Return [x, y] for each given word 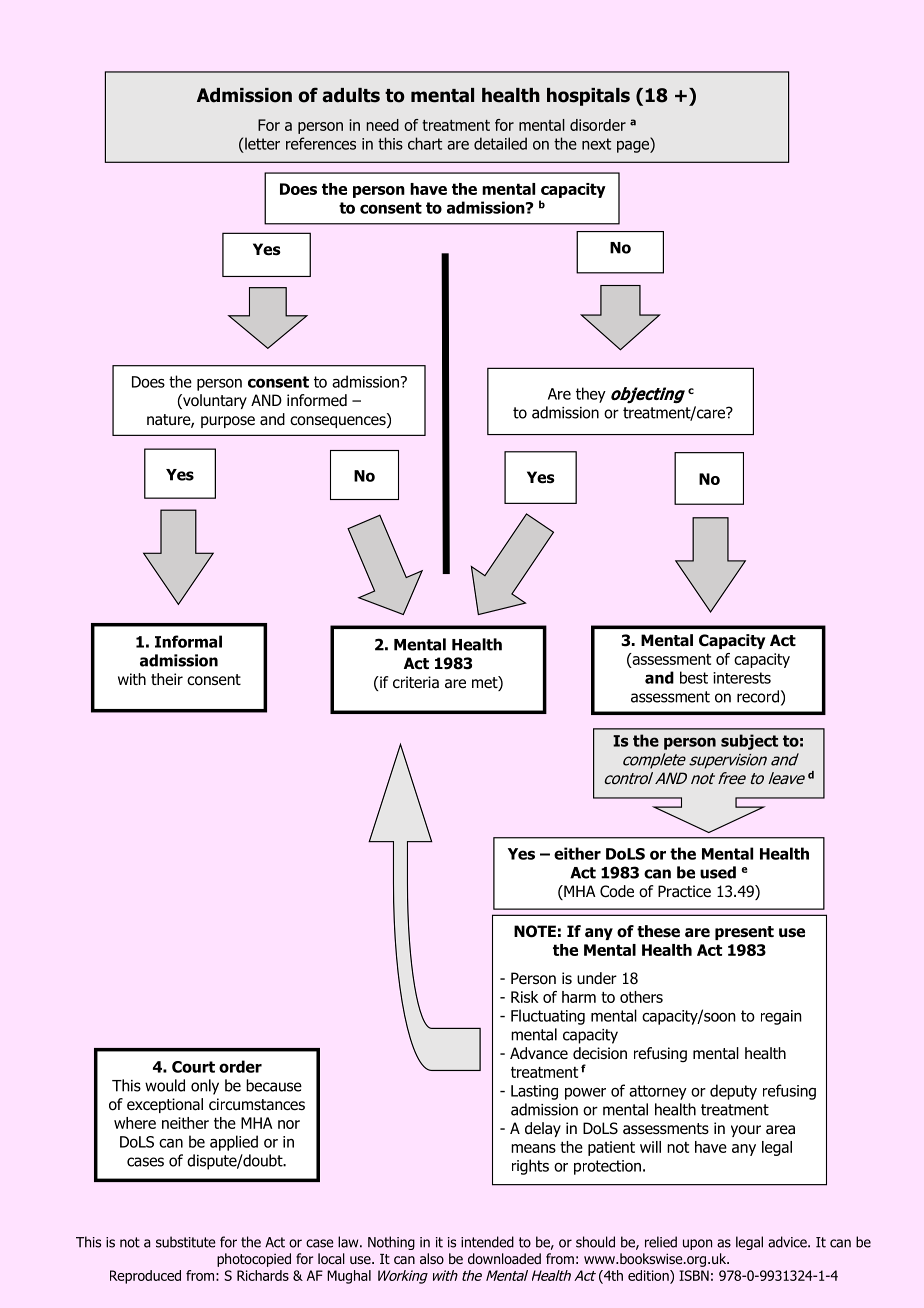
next [596, 144]
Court [193, 1067]
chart [425, 143]
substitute [186, 1242]
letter [262, 143]
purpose [228, 422]
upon [697, 1244]
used [718, 872]
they [591, 395]
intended [487, 1242]
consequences [339, 421]
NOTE [535, 931]
